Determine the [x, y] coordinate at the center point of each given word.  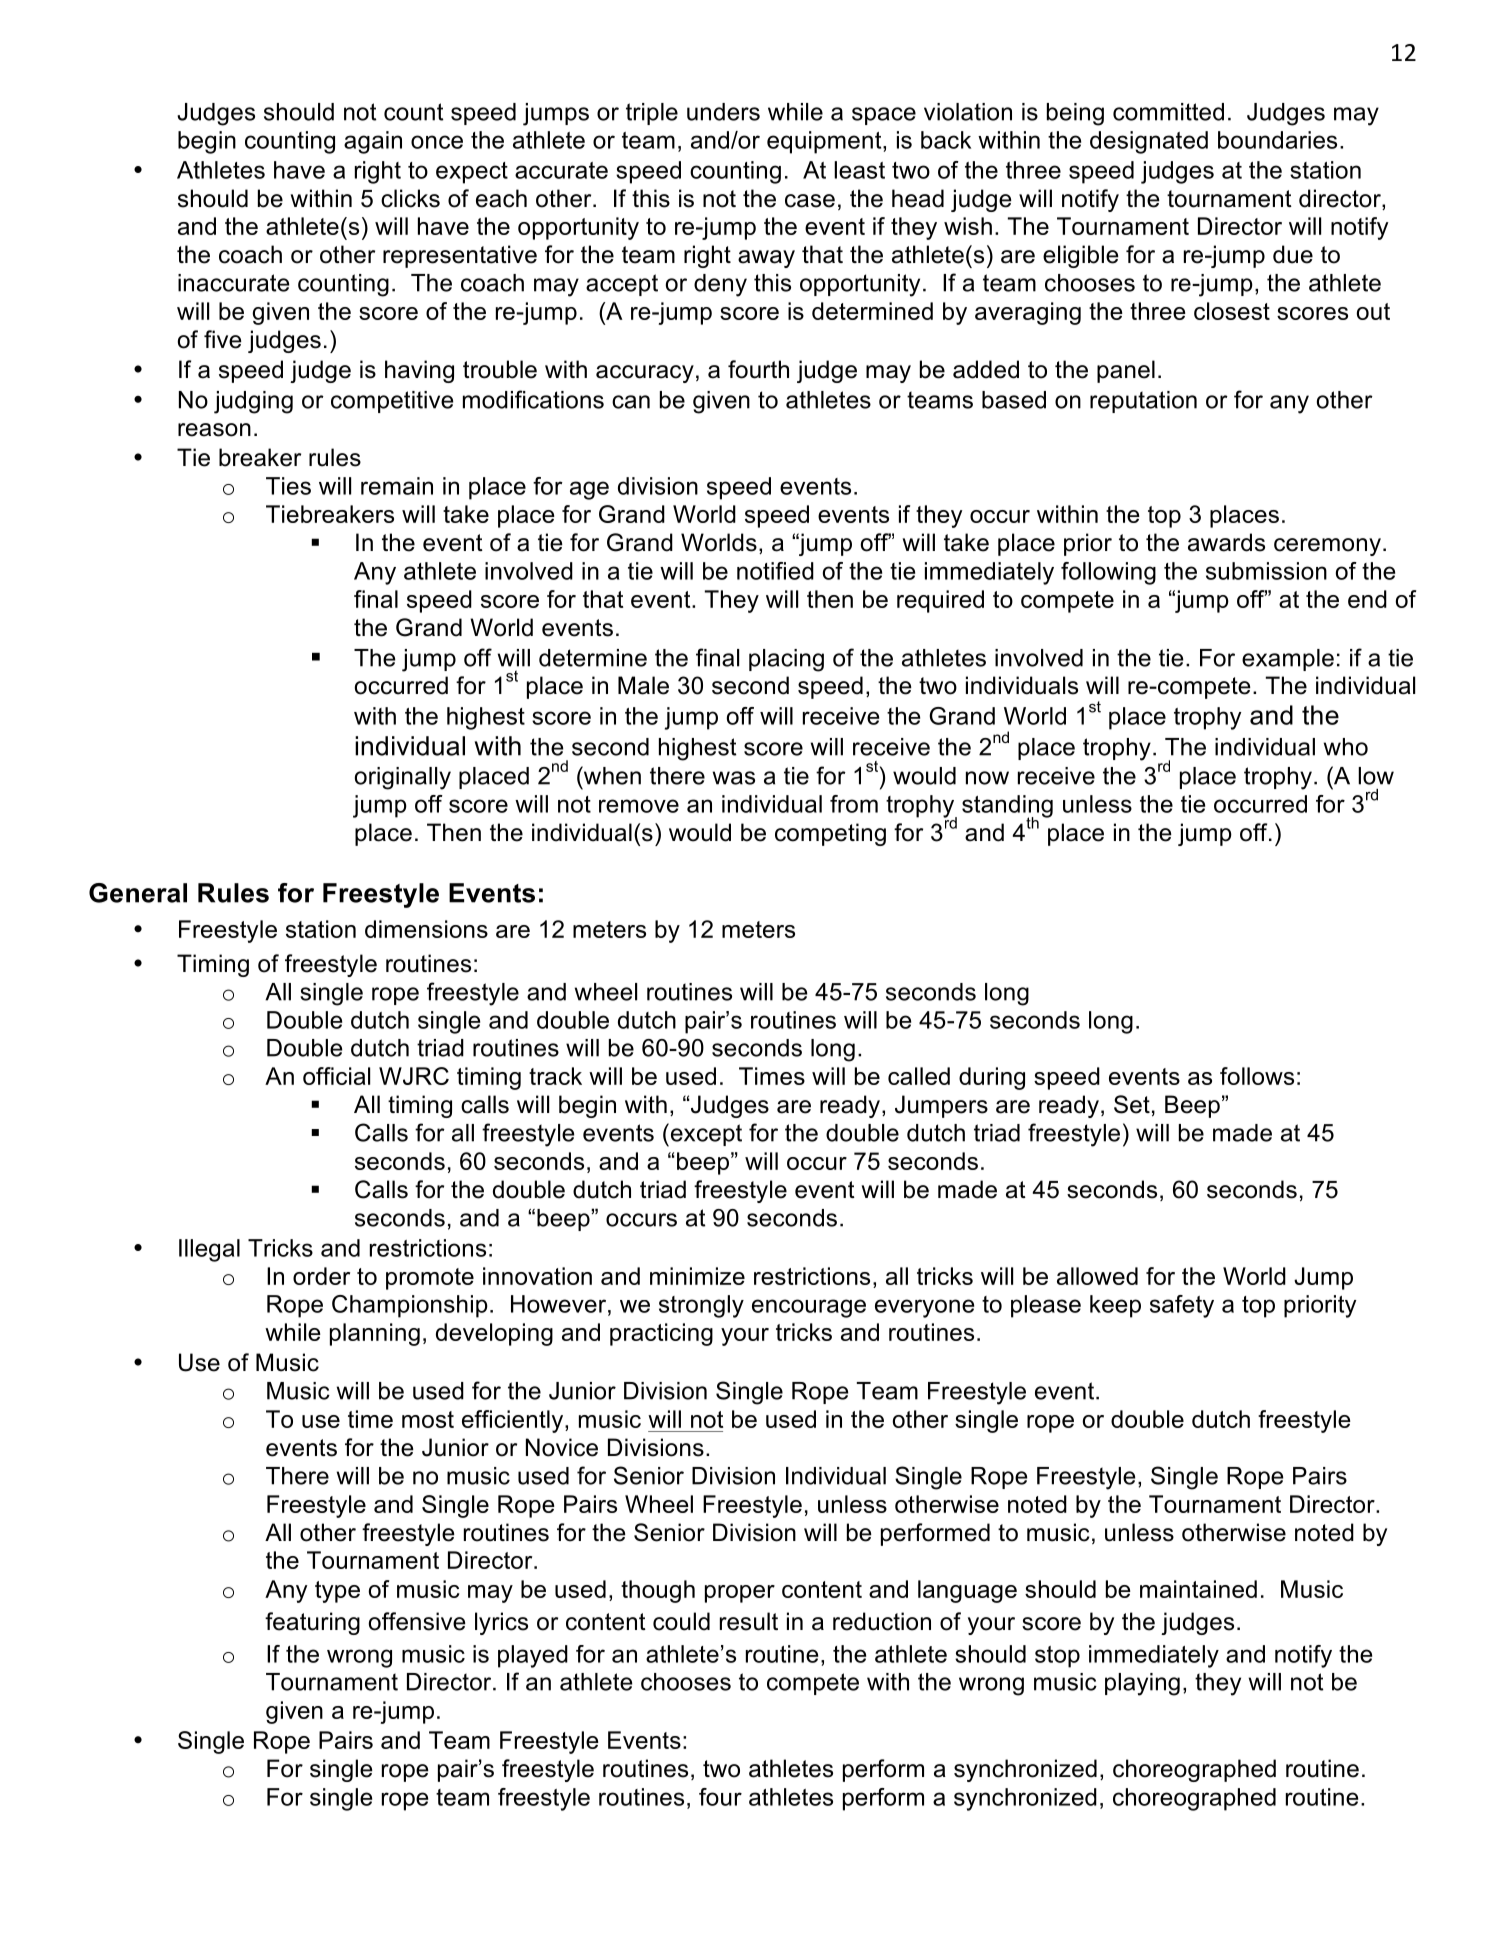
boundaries [1277, 140]
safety [1182, 1306]
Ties [288, 486]
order [321, 1276]
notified [775, 571]
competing [830, 834]
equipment [825, 142]
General [138, 893]
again [373, 142]
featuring [312, 1623]
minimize [697, 1276]
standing [1007, 807]
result [749, 1621]
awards [1226, 542]
